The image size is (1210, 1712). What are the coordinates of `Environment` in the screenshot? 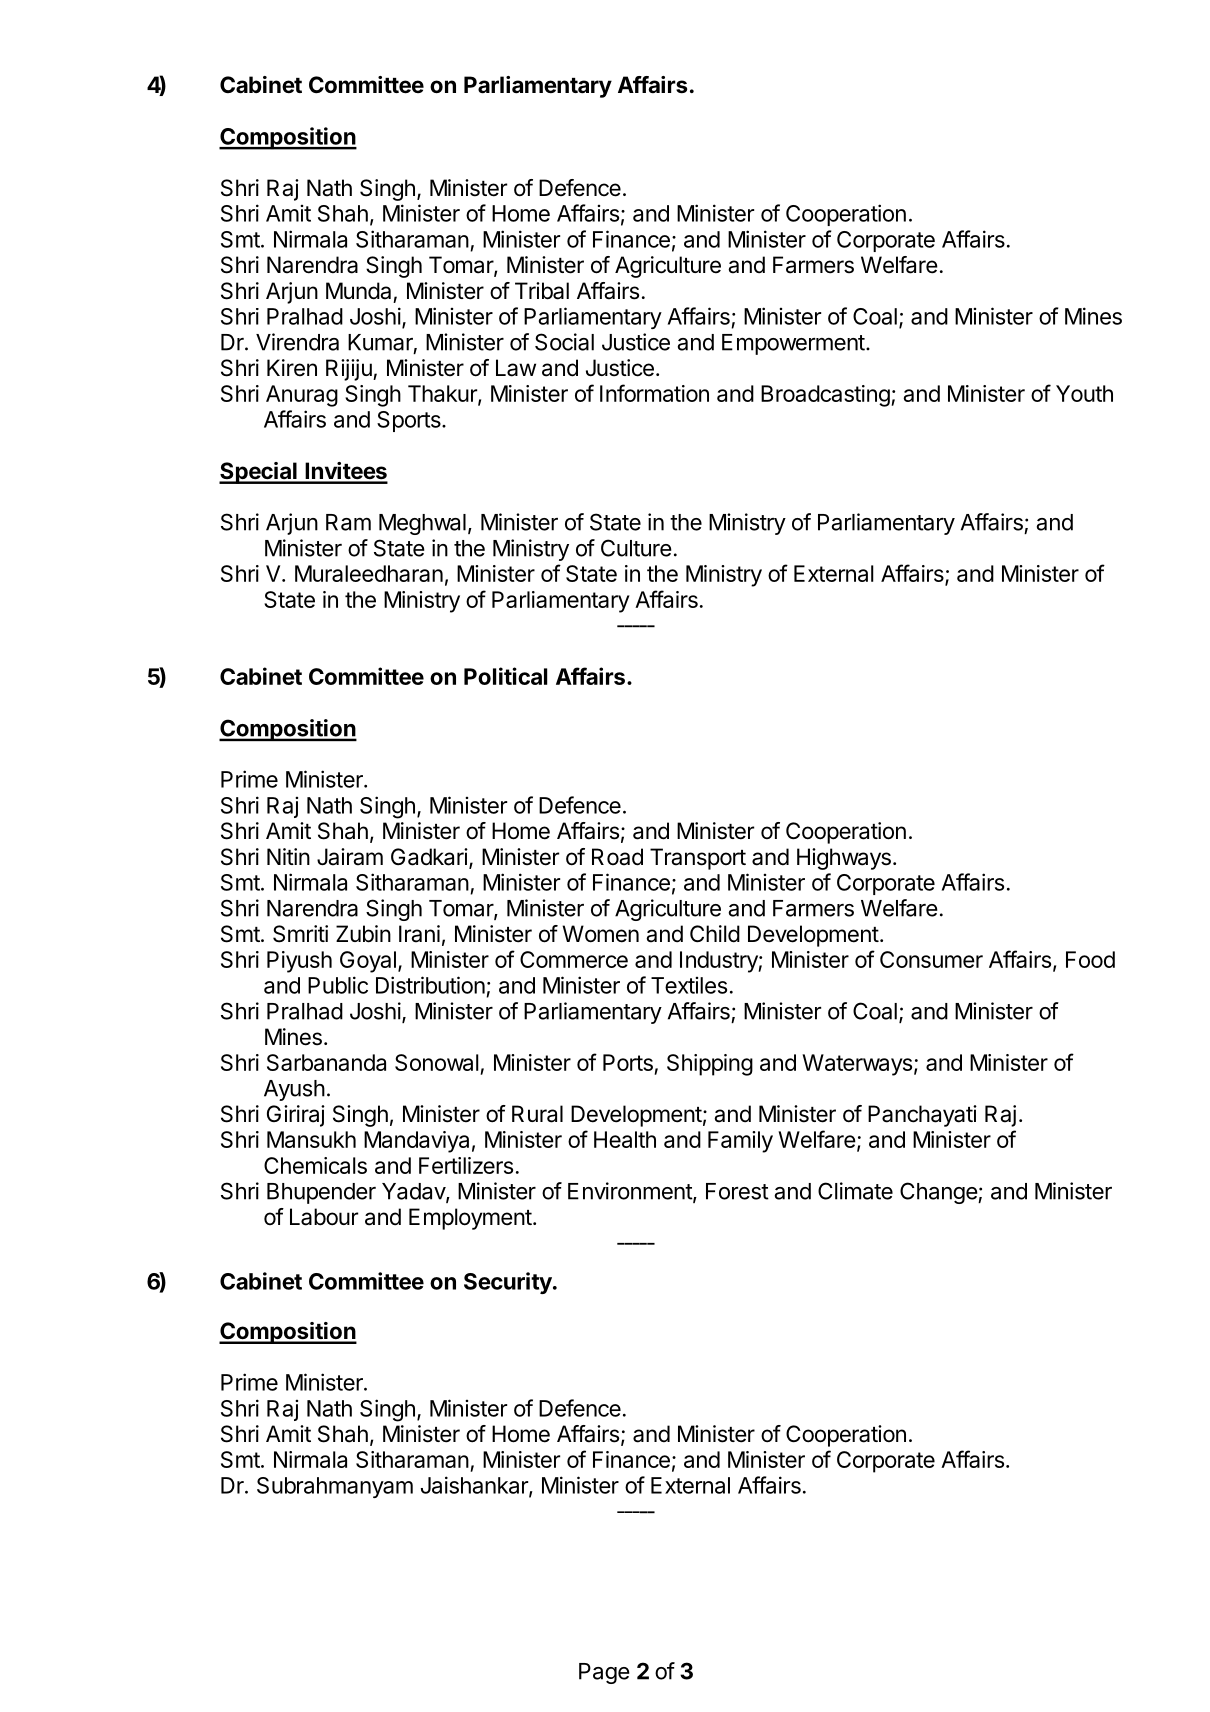 It's located at (631, 1192).
